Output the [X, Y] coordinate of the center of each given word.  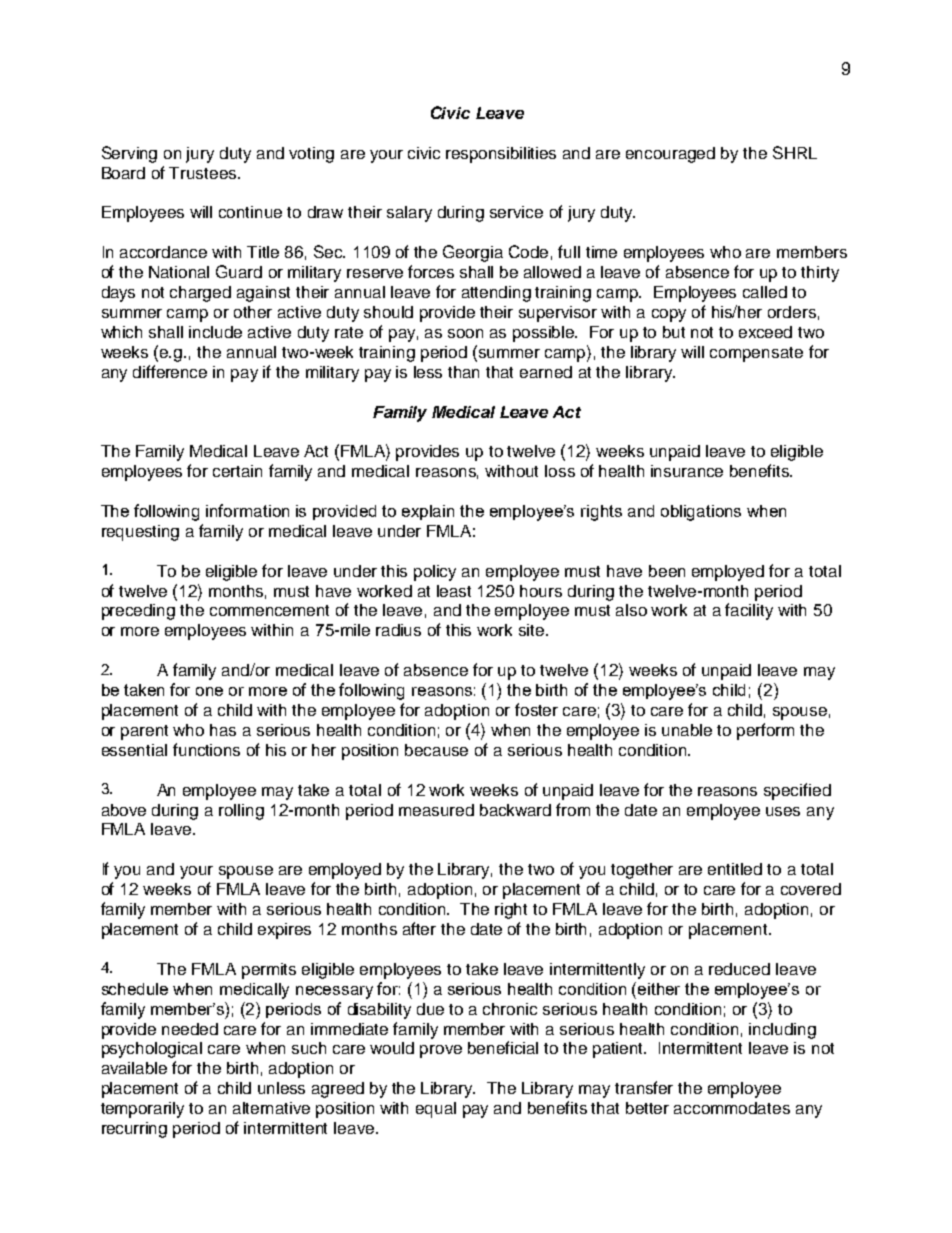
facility [749, 611]
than [463, 372]
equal [436, 1110]
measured [436, 810]
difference [170, 371]
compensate [756, 354]
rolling [241, 812]
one [209, 691]
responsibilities [501, 155]
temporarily [142, 1110]
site [533, 630]
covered [811, 889]
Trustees [204, 173]
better [647, 1108]
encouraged [670, 155]
